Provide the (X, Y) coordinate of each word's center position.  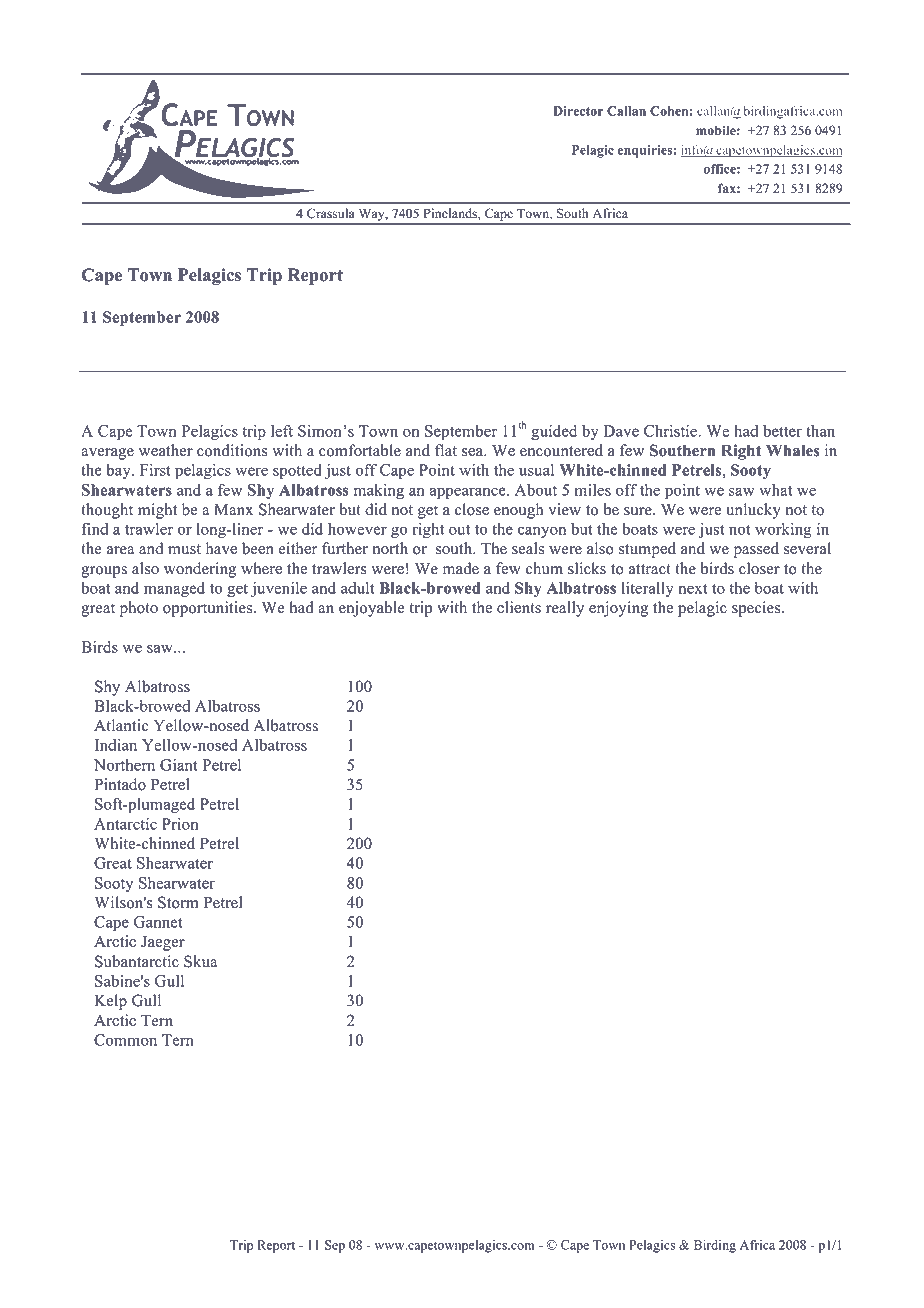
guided (554, 432)
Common (125, 1040)
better (782, 431)
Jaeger (163, 943)
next (693, 589)
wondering (200, 570)
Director (578, 111)
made (461, 568)
